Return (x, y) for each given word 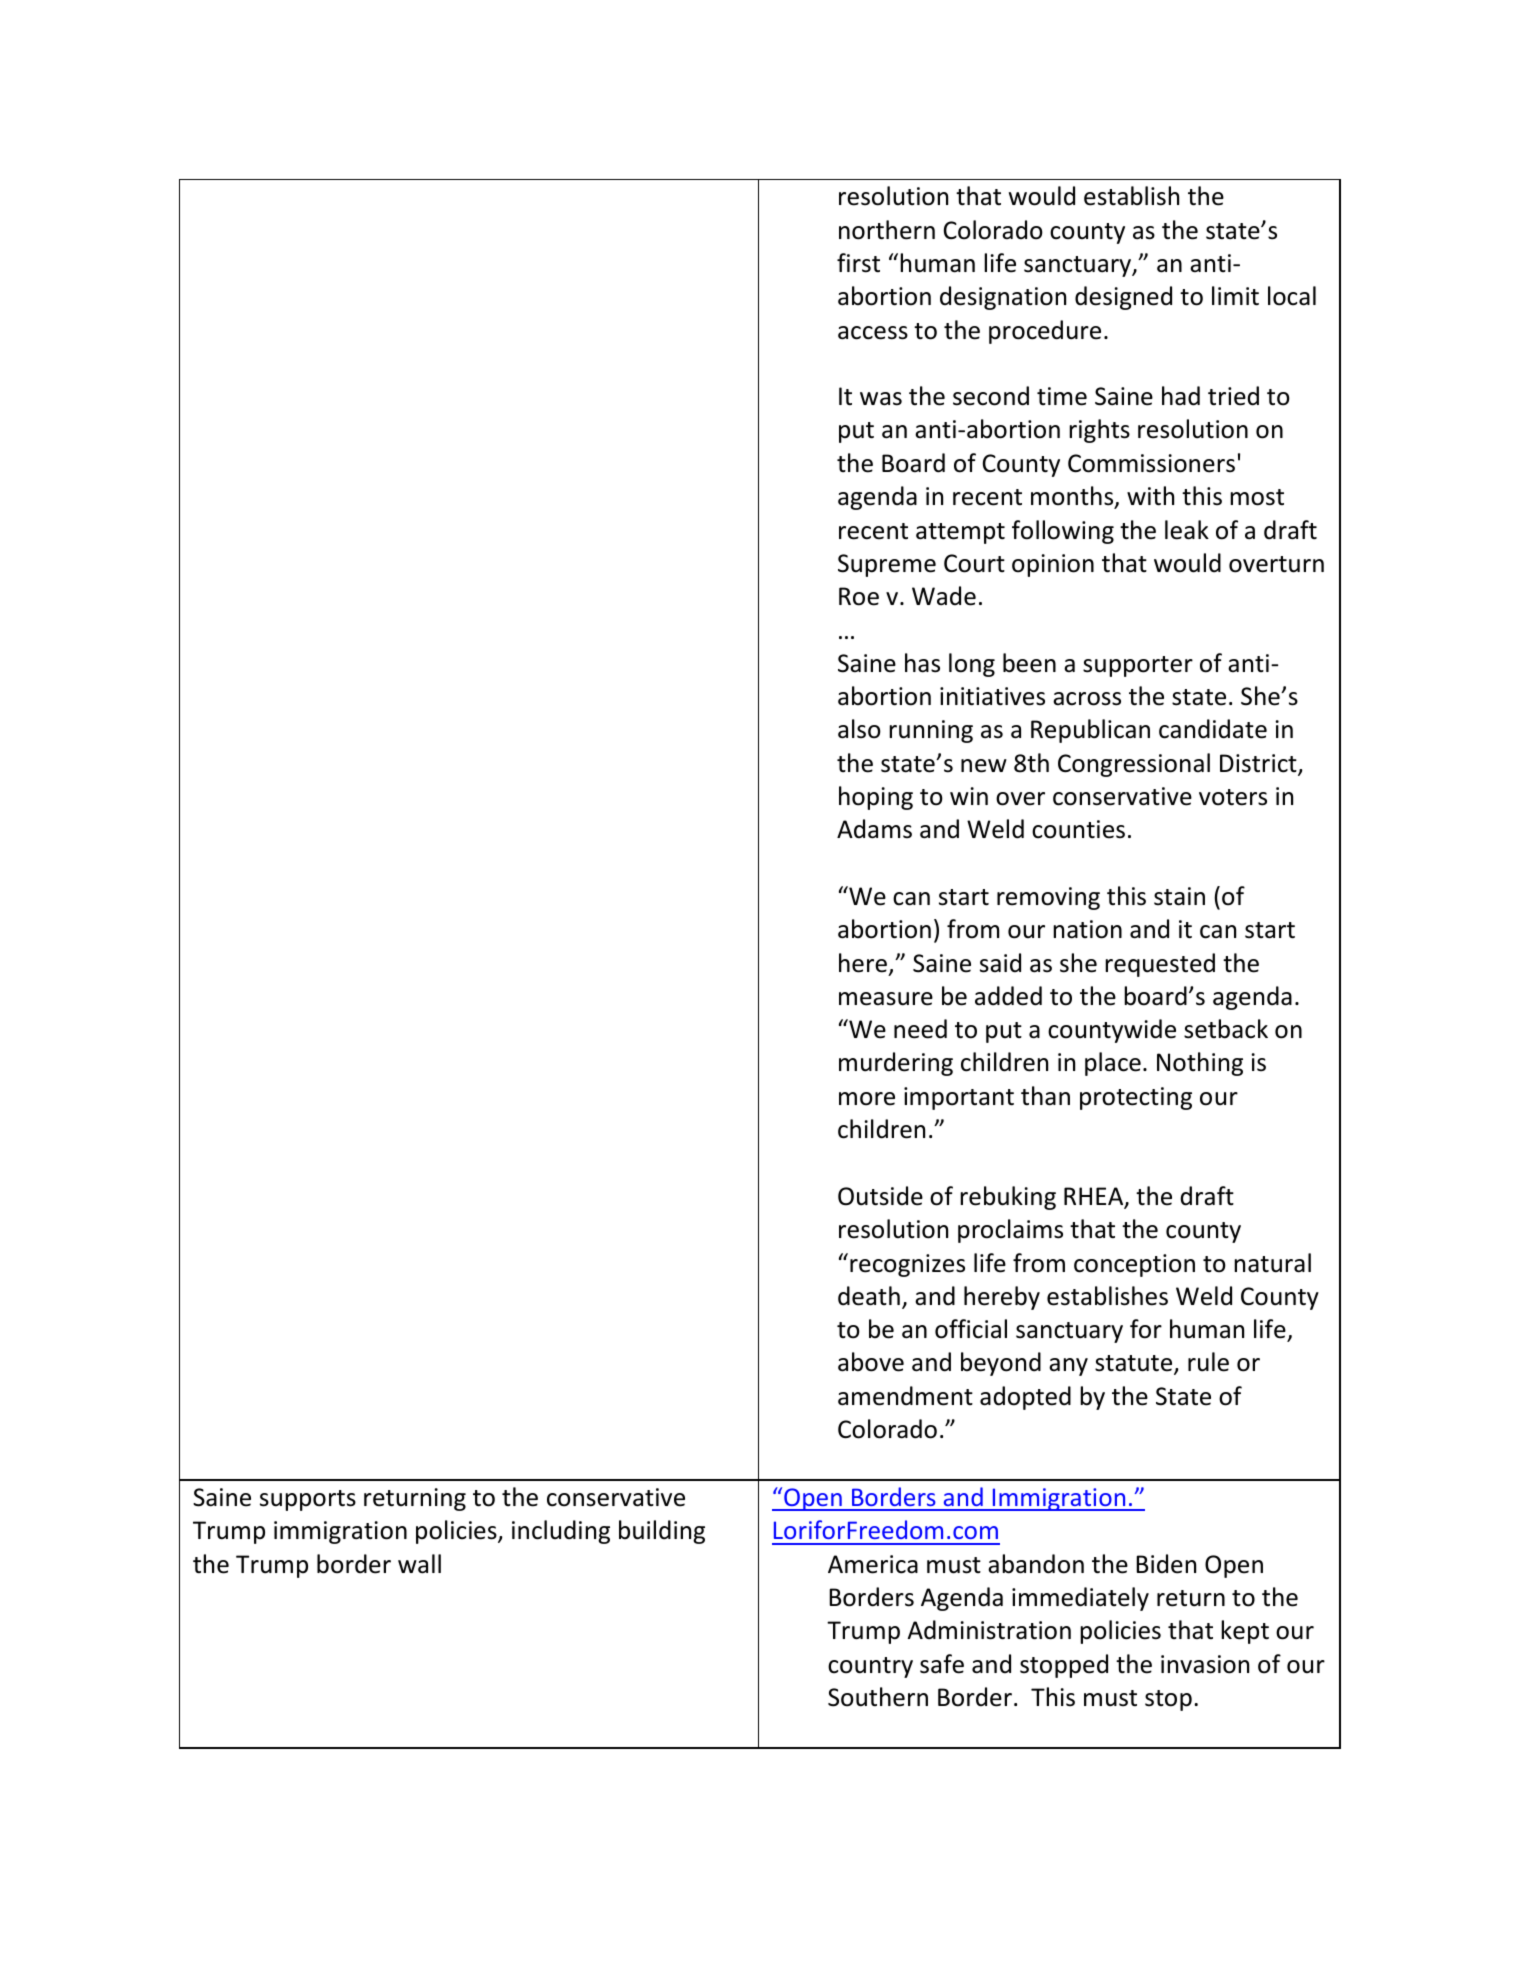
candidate (1213, 729)
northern (887, 230)
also (859, 729)
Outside (880, 1196)
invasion (1205, 1664)
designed (1123, 298)
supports (308, 1500)
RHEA (1095, 1197)
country (870, 1667)
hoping (876, 798)
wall (419, 1564)
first (858, 263)
